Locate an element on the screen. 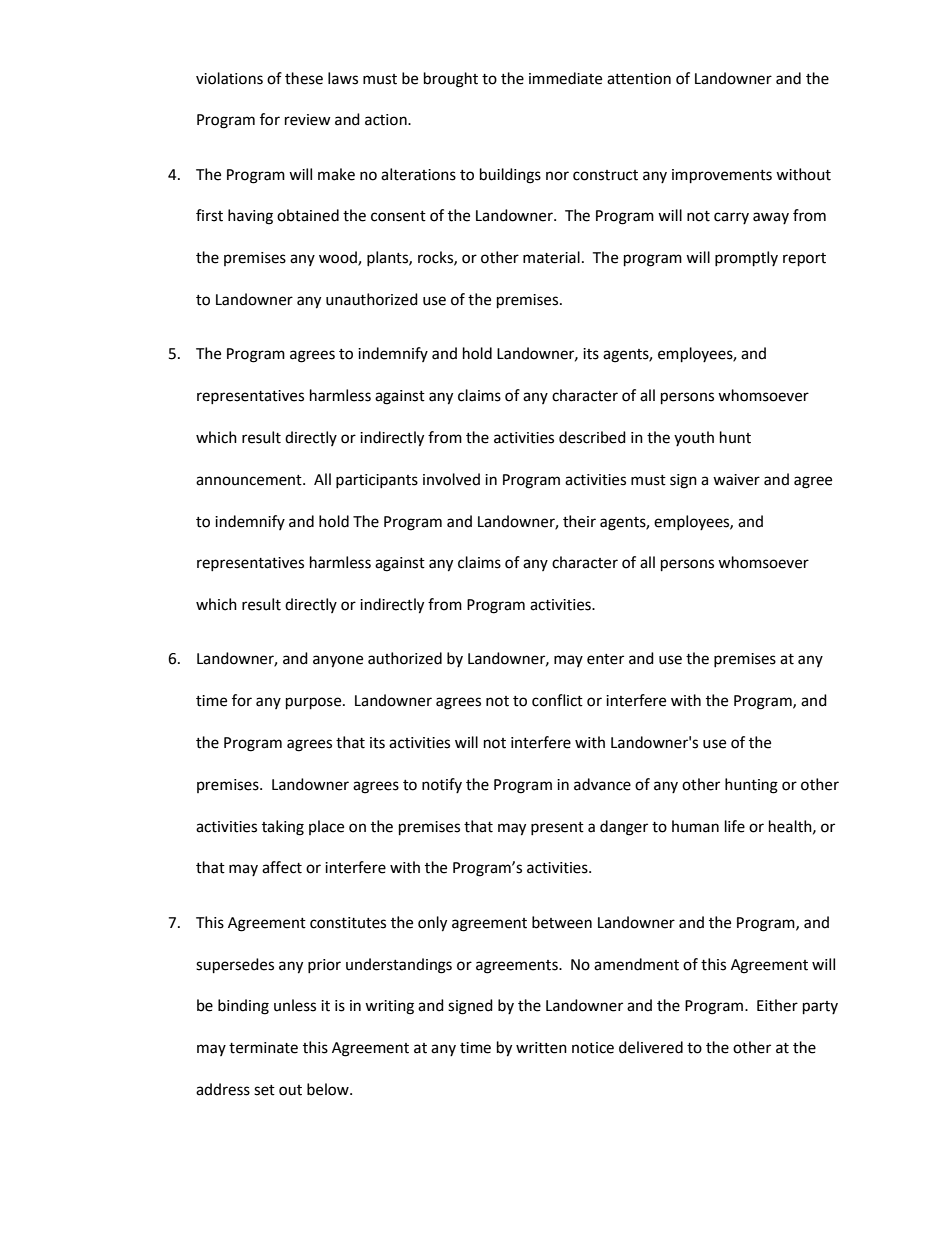 This screenshot has height=1233, width=952. described is located at coordinates (592, 437).
